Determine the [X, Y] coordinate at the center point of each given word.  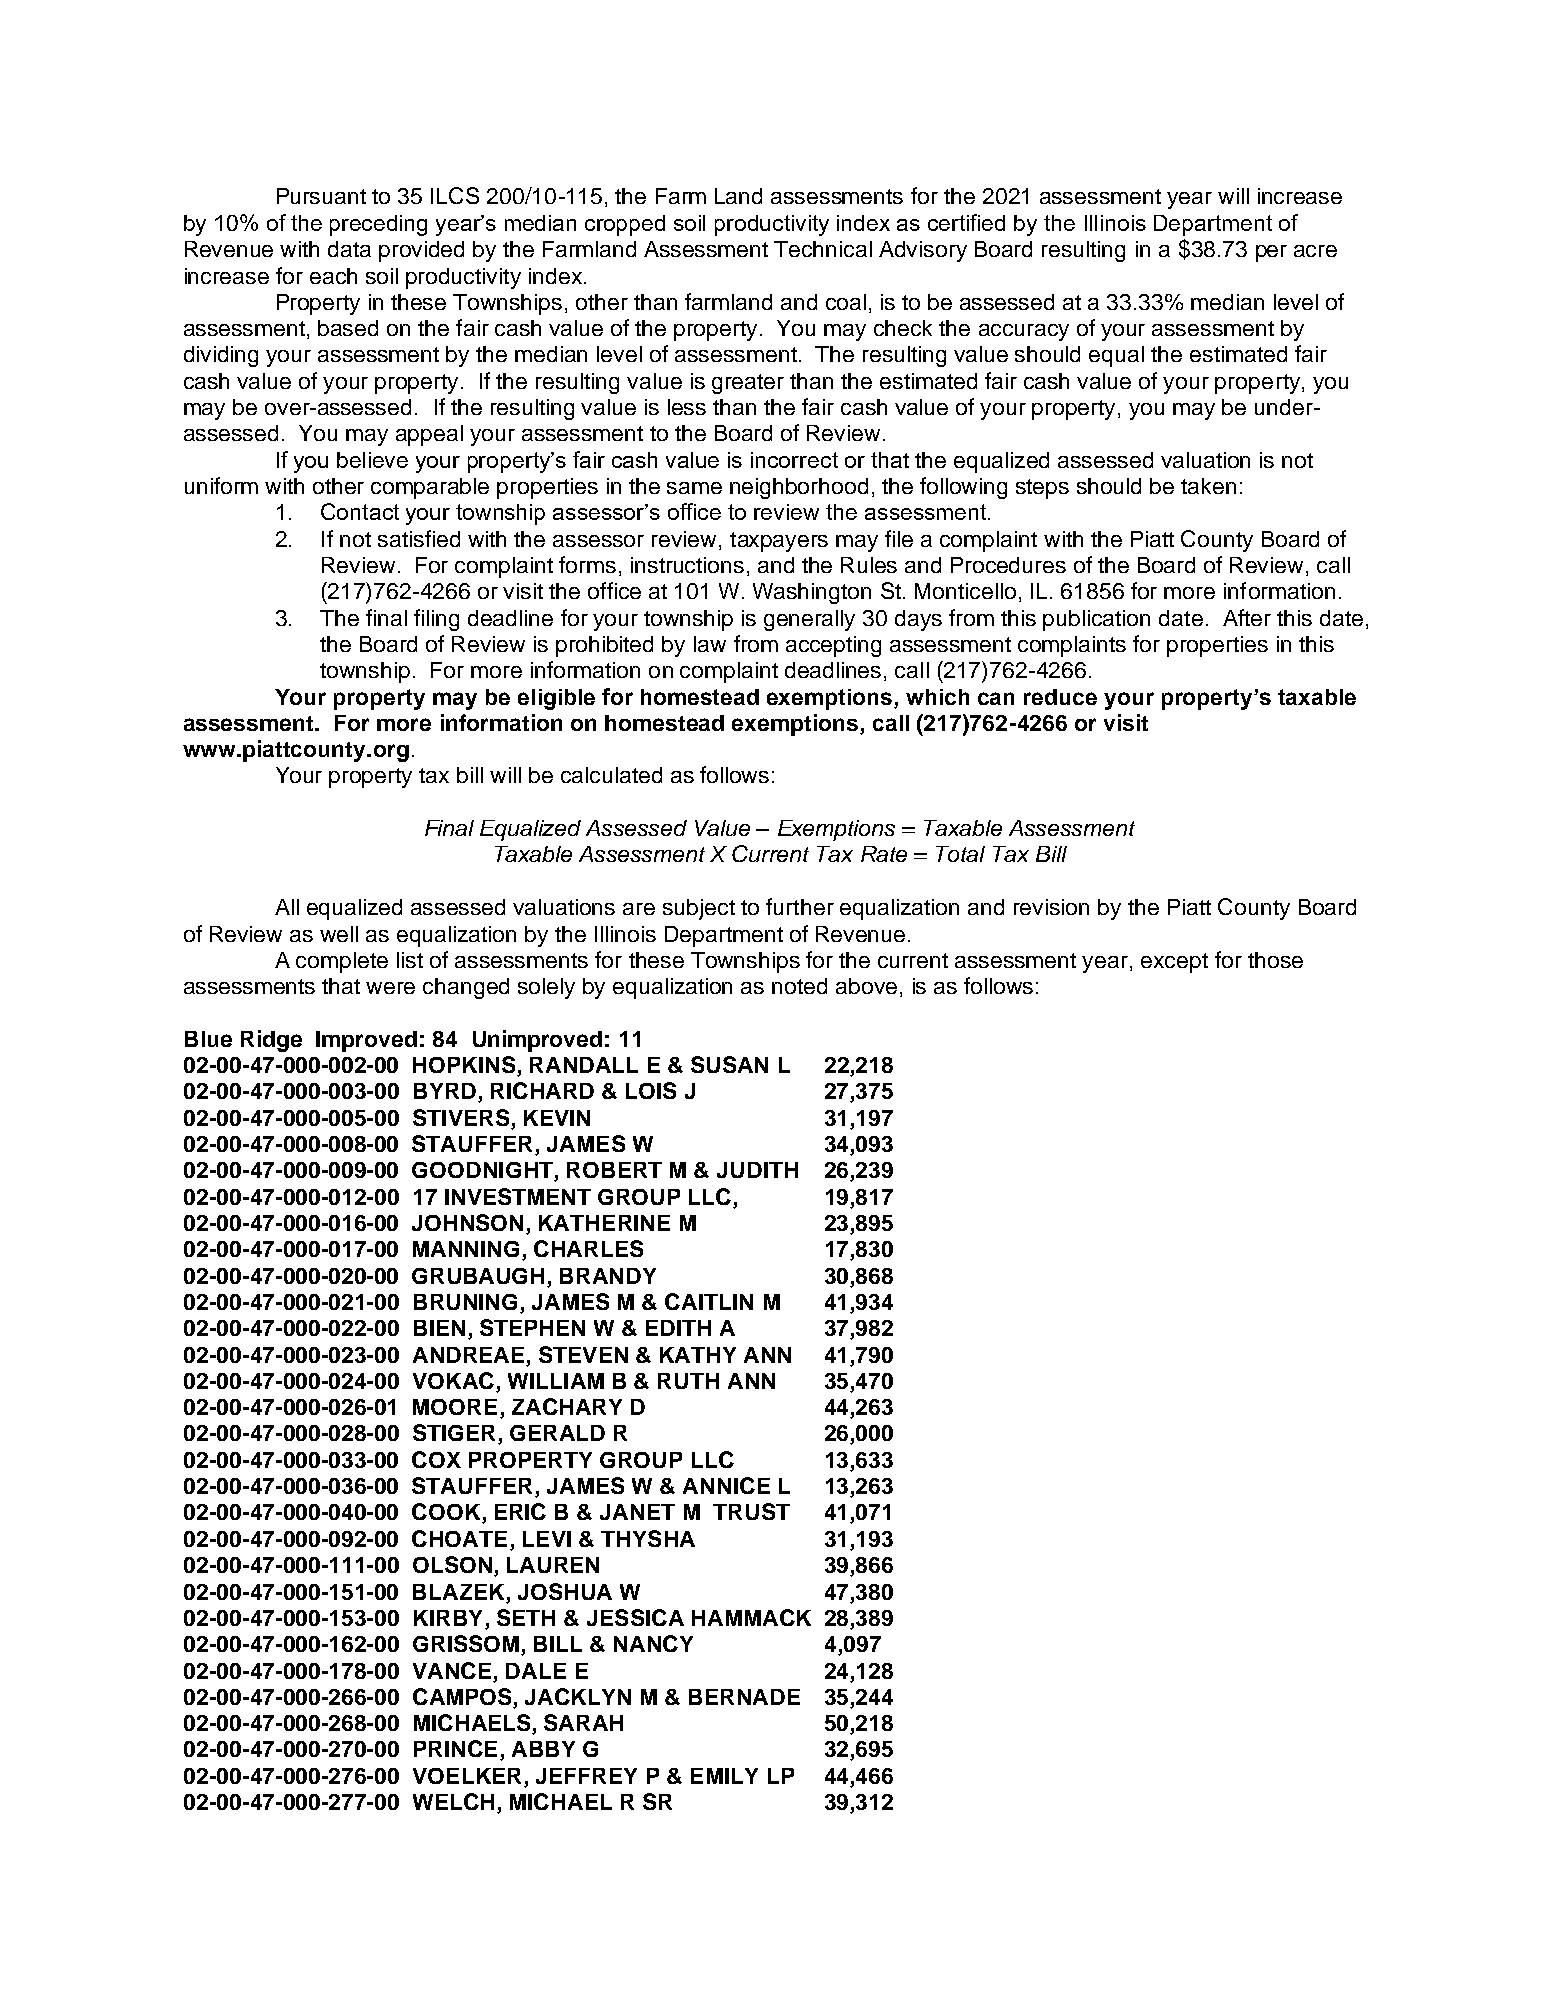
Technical [823, 249]
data [349, 249]
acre [1315, 251]
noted [799, 986]
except [1174, 963]
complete [342, 962]
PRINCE [455, 1748]
